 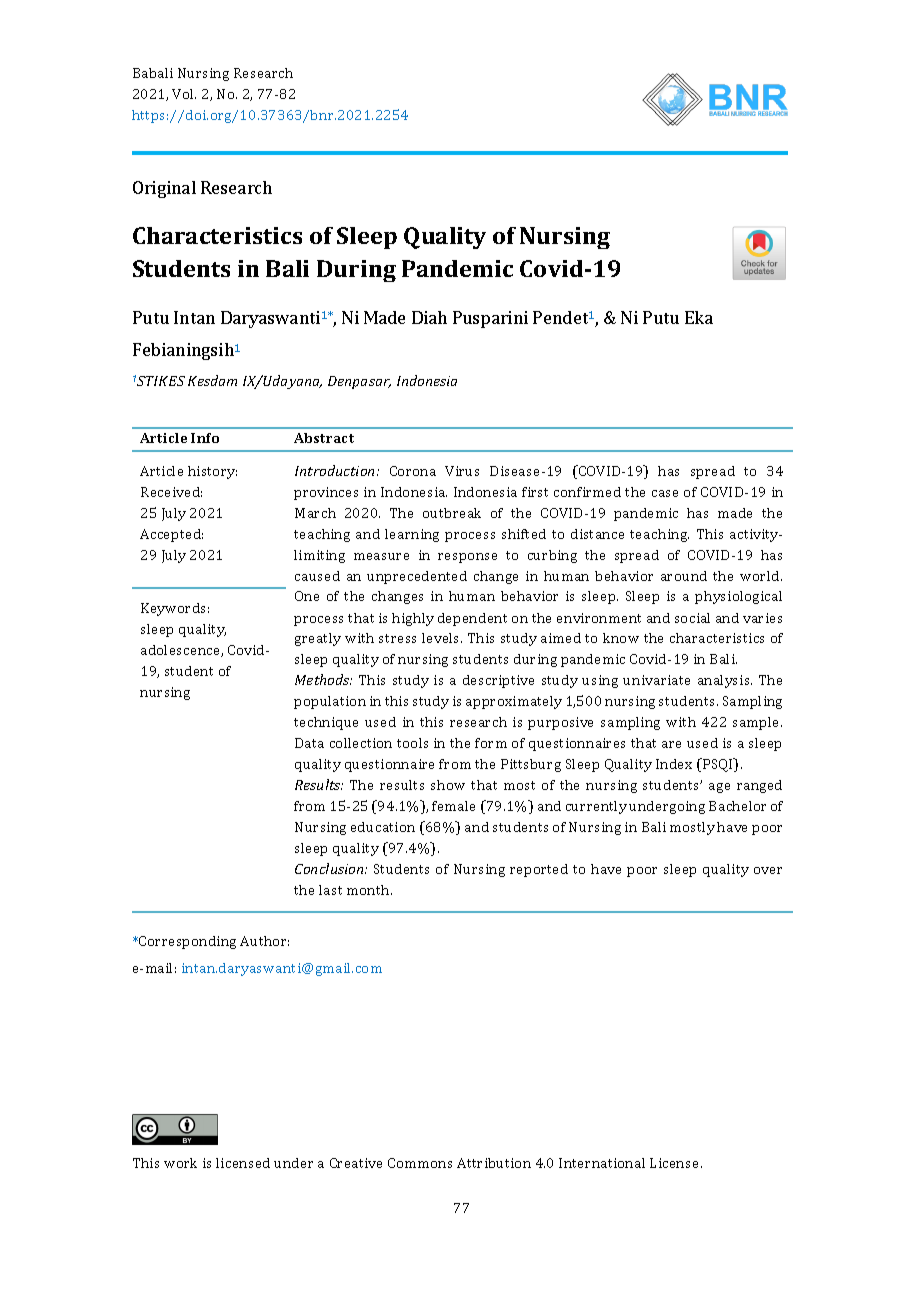 What do you see at coordinates (665, 493) in the page?
I see `case` at bounding box center [665, 493].
